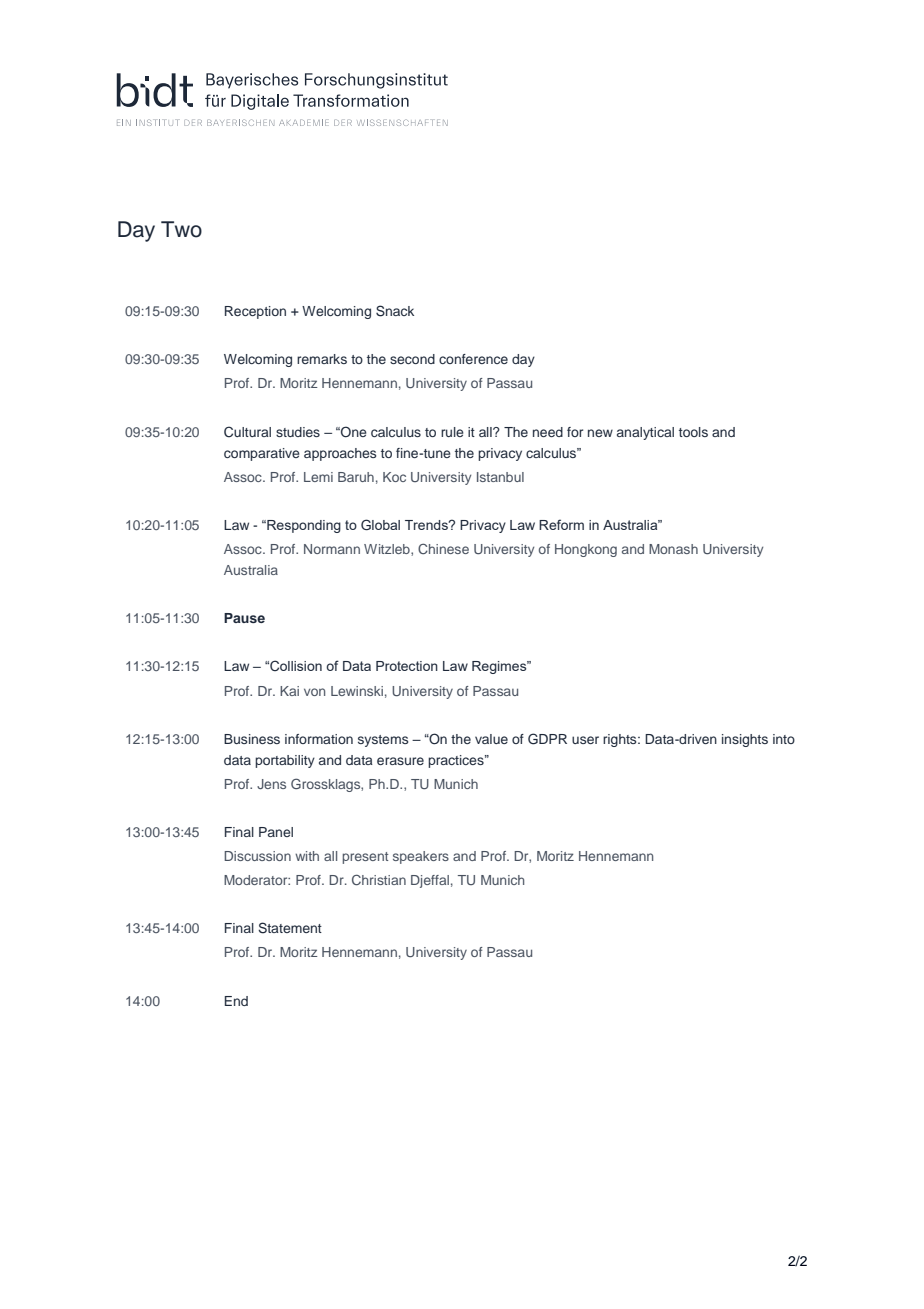 The image size is (924, 1309). Describe the element at coordinates (181, 229) in the screenshot. I see `Two` at that location.
